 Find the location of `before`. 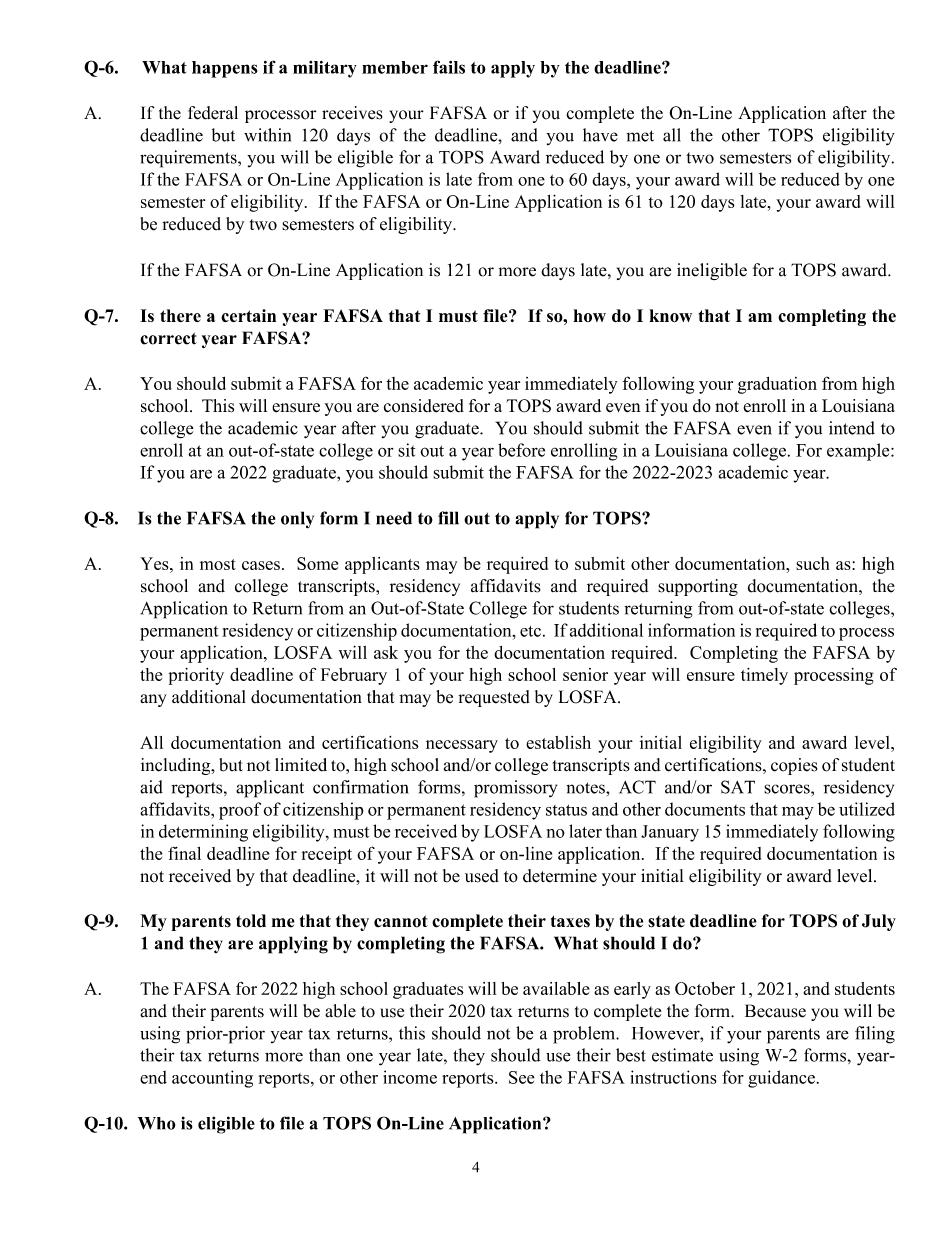

before is located at coordinates (521, 450).
